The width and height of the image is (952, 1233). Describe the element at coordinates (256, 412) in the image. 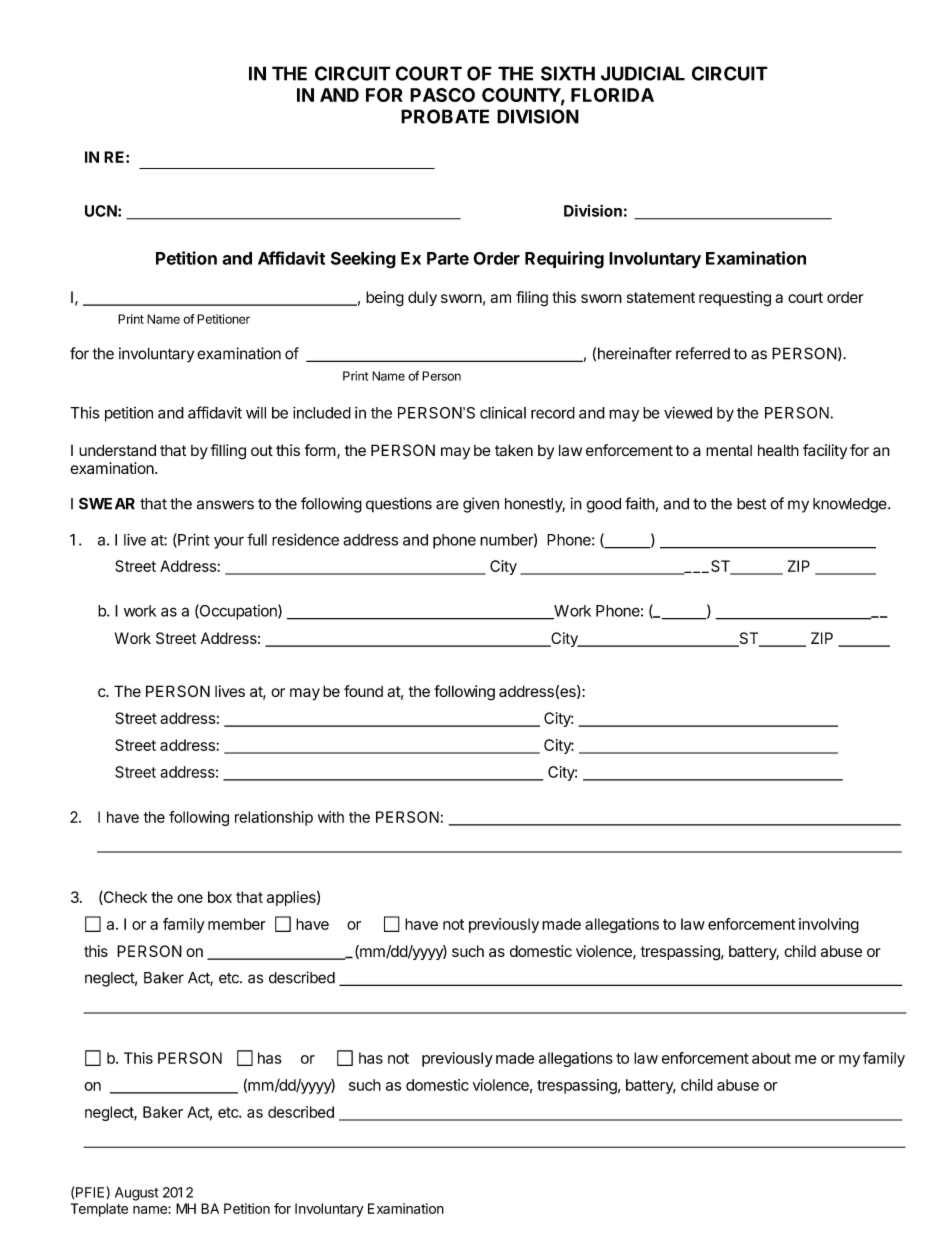

I see `will` at that location.
